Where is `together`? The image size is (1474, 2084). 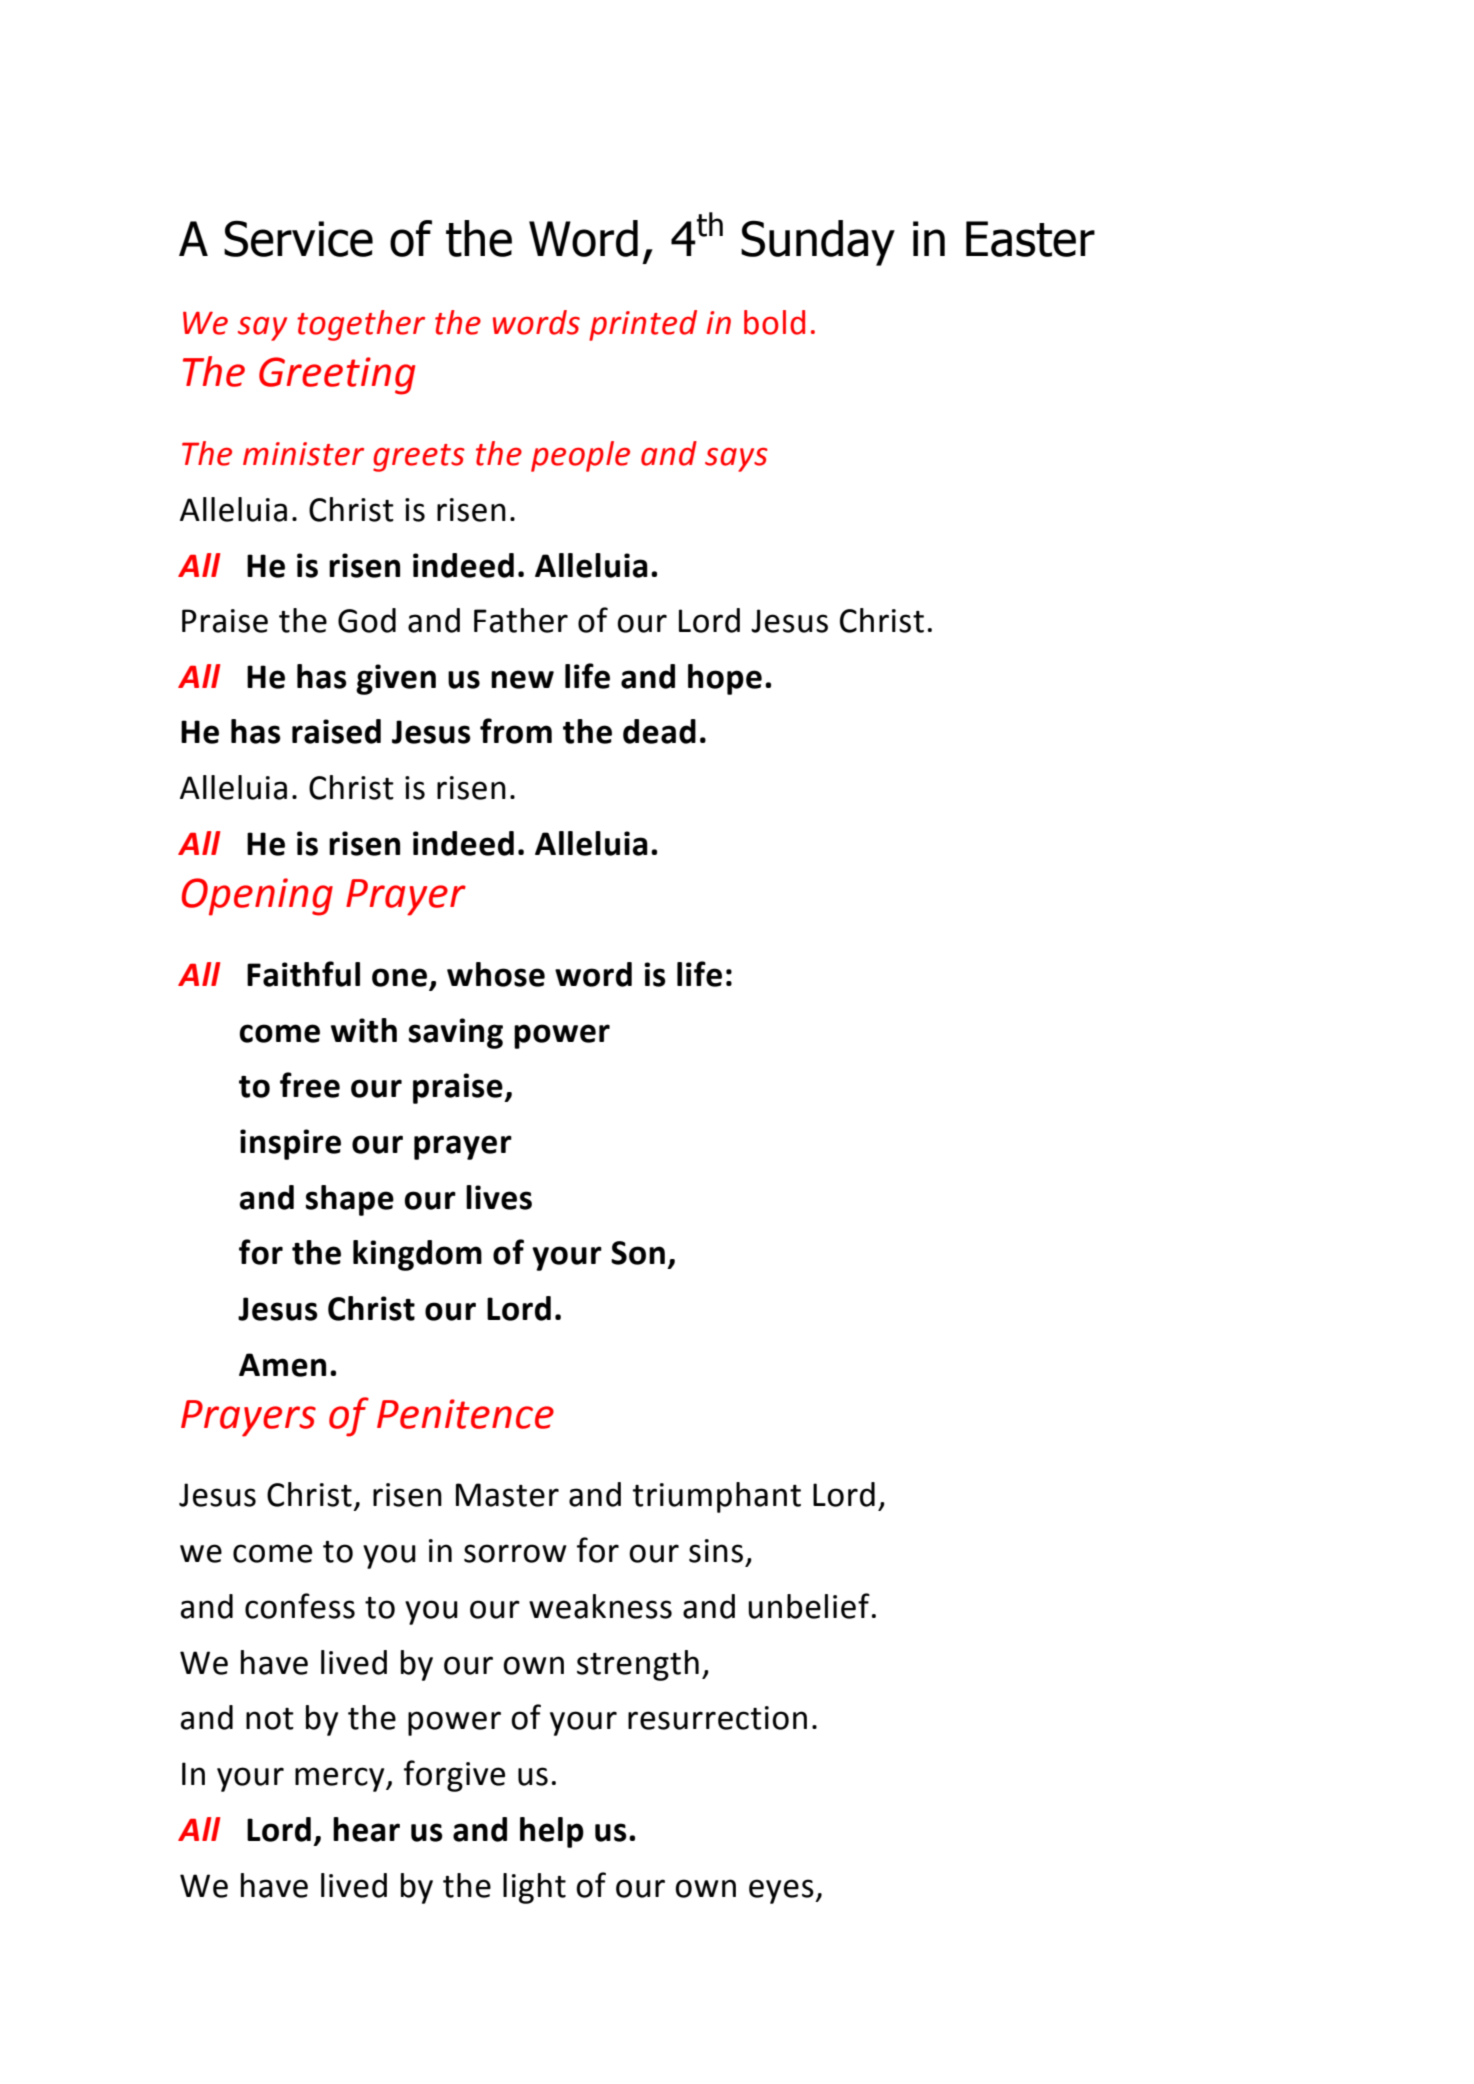
together is located at coordinates (361, 325).
